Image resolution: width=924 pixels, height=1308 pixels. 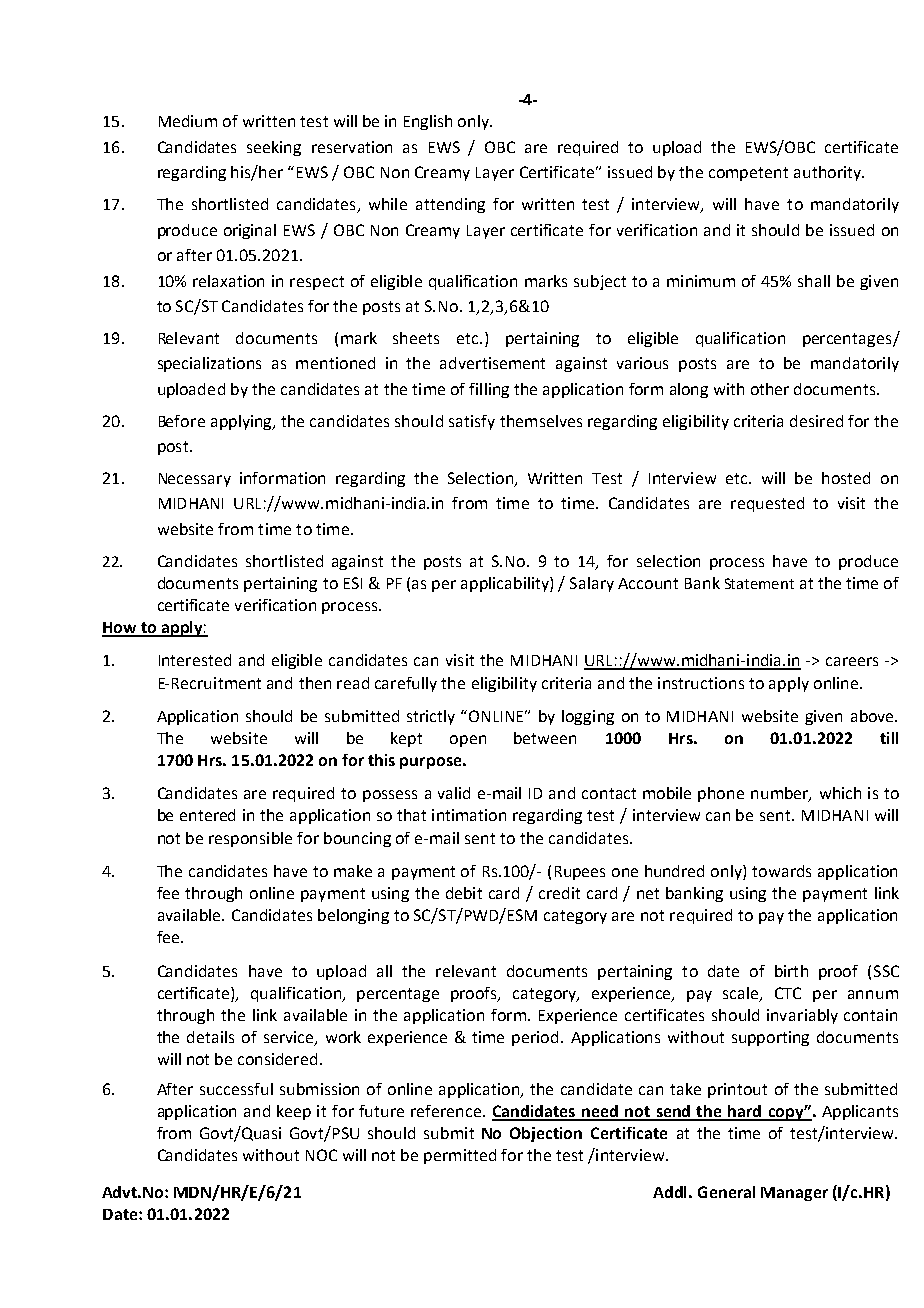 What do you see at coordinates (829, 173) in the screenshot?
I see `authority` at bounding box center [829, 173].
